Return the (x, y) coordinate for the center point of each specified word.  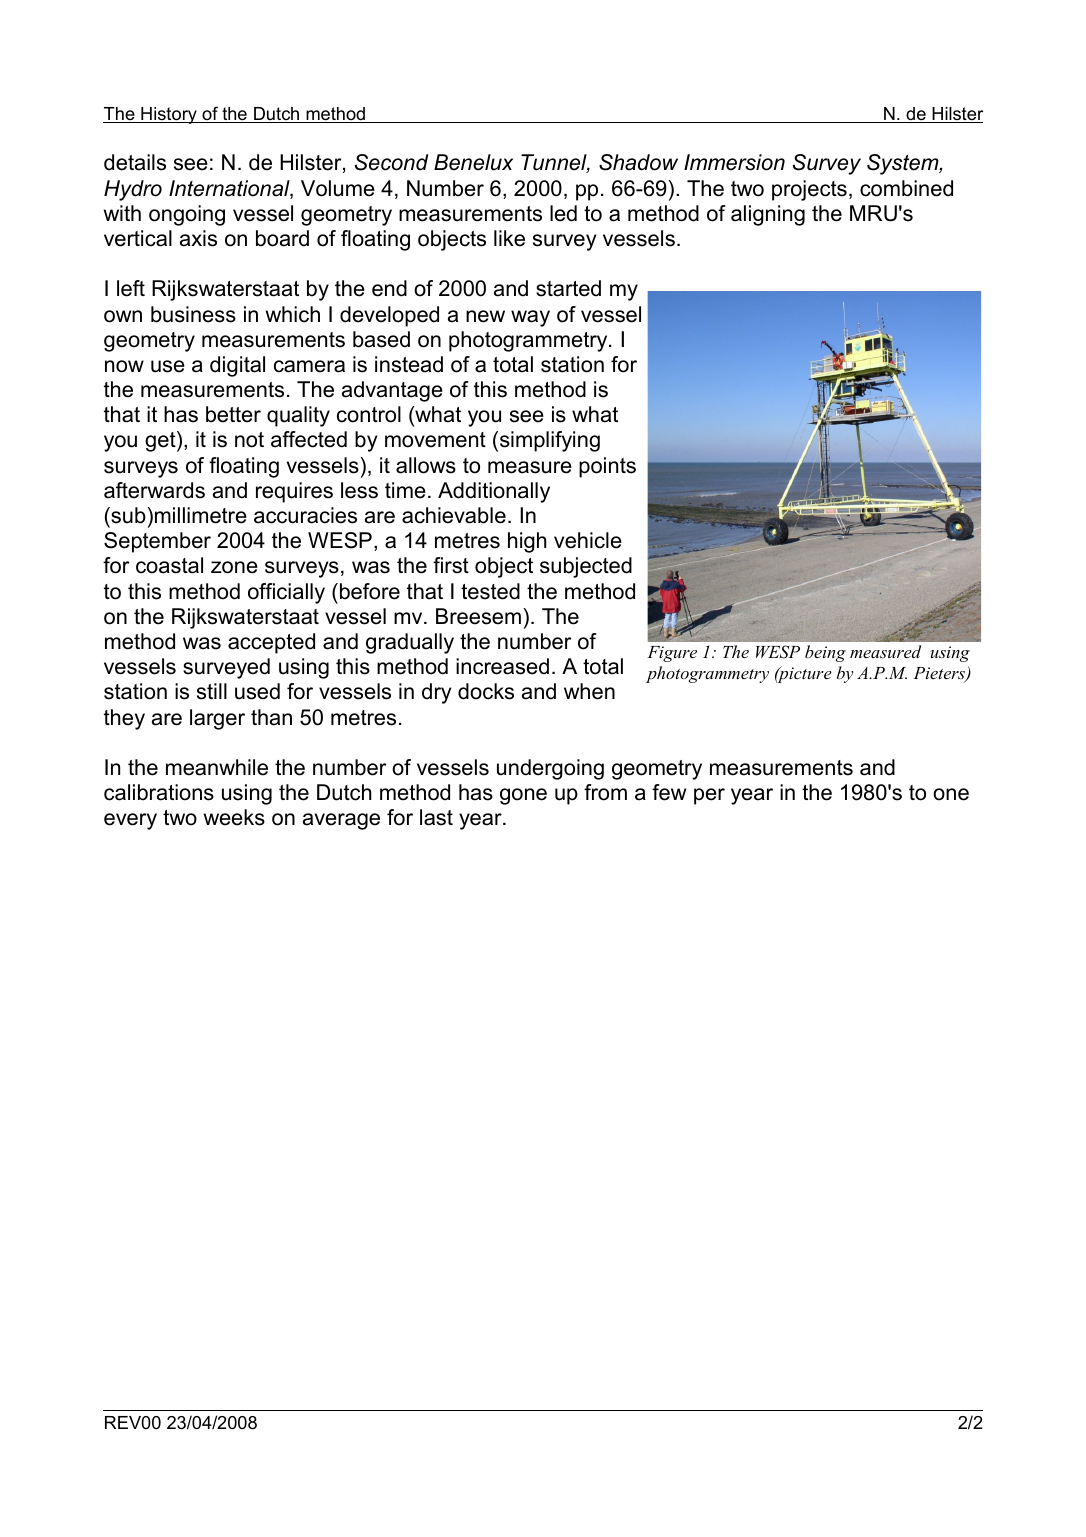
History (169, 115)
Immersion (734, 162)
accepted (271, 643)
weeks (234, 817)
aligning (768, 215)
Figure (672, 654)
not (249, 440)
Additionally (494, 492)
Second (391, 162)
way (530, 318)
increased (502, 666)
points (607, 467)
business (193, 314)
